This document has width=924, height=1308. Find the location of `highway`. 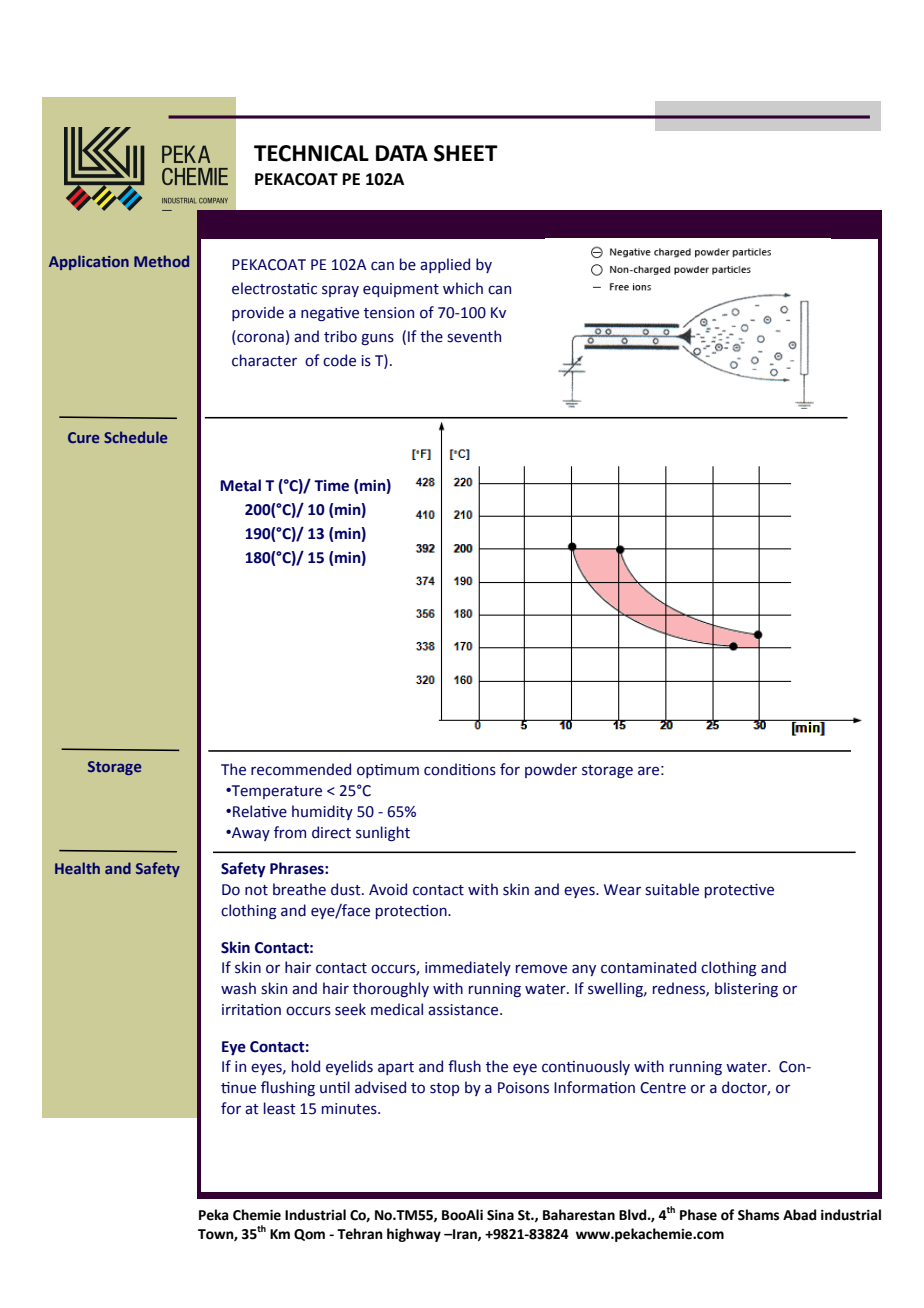

highway is located at coordinates (414, 1235).
